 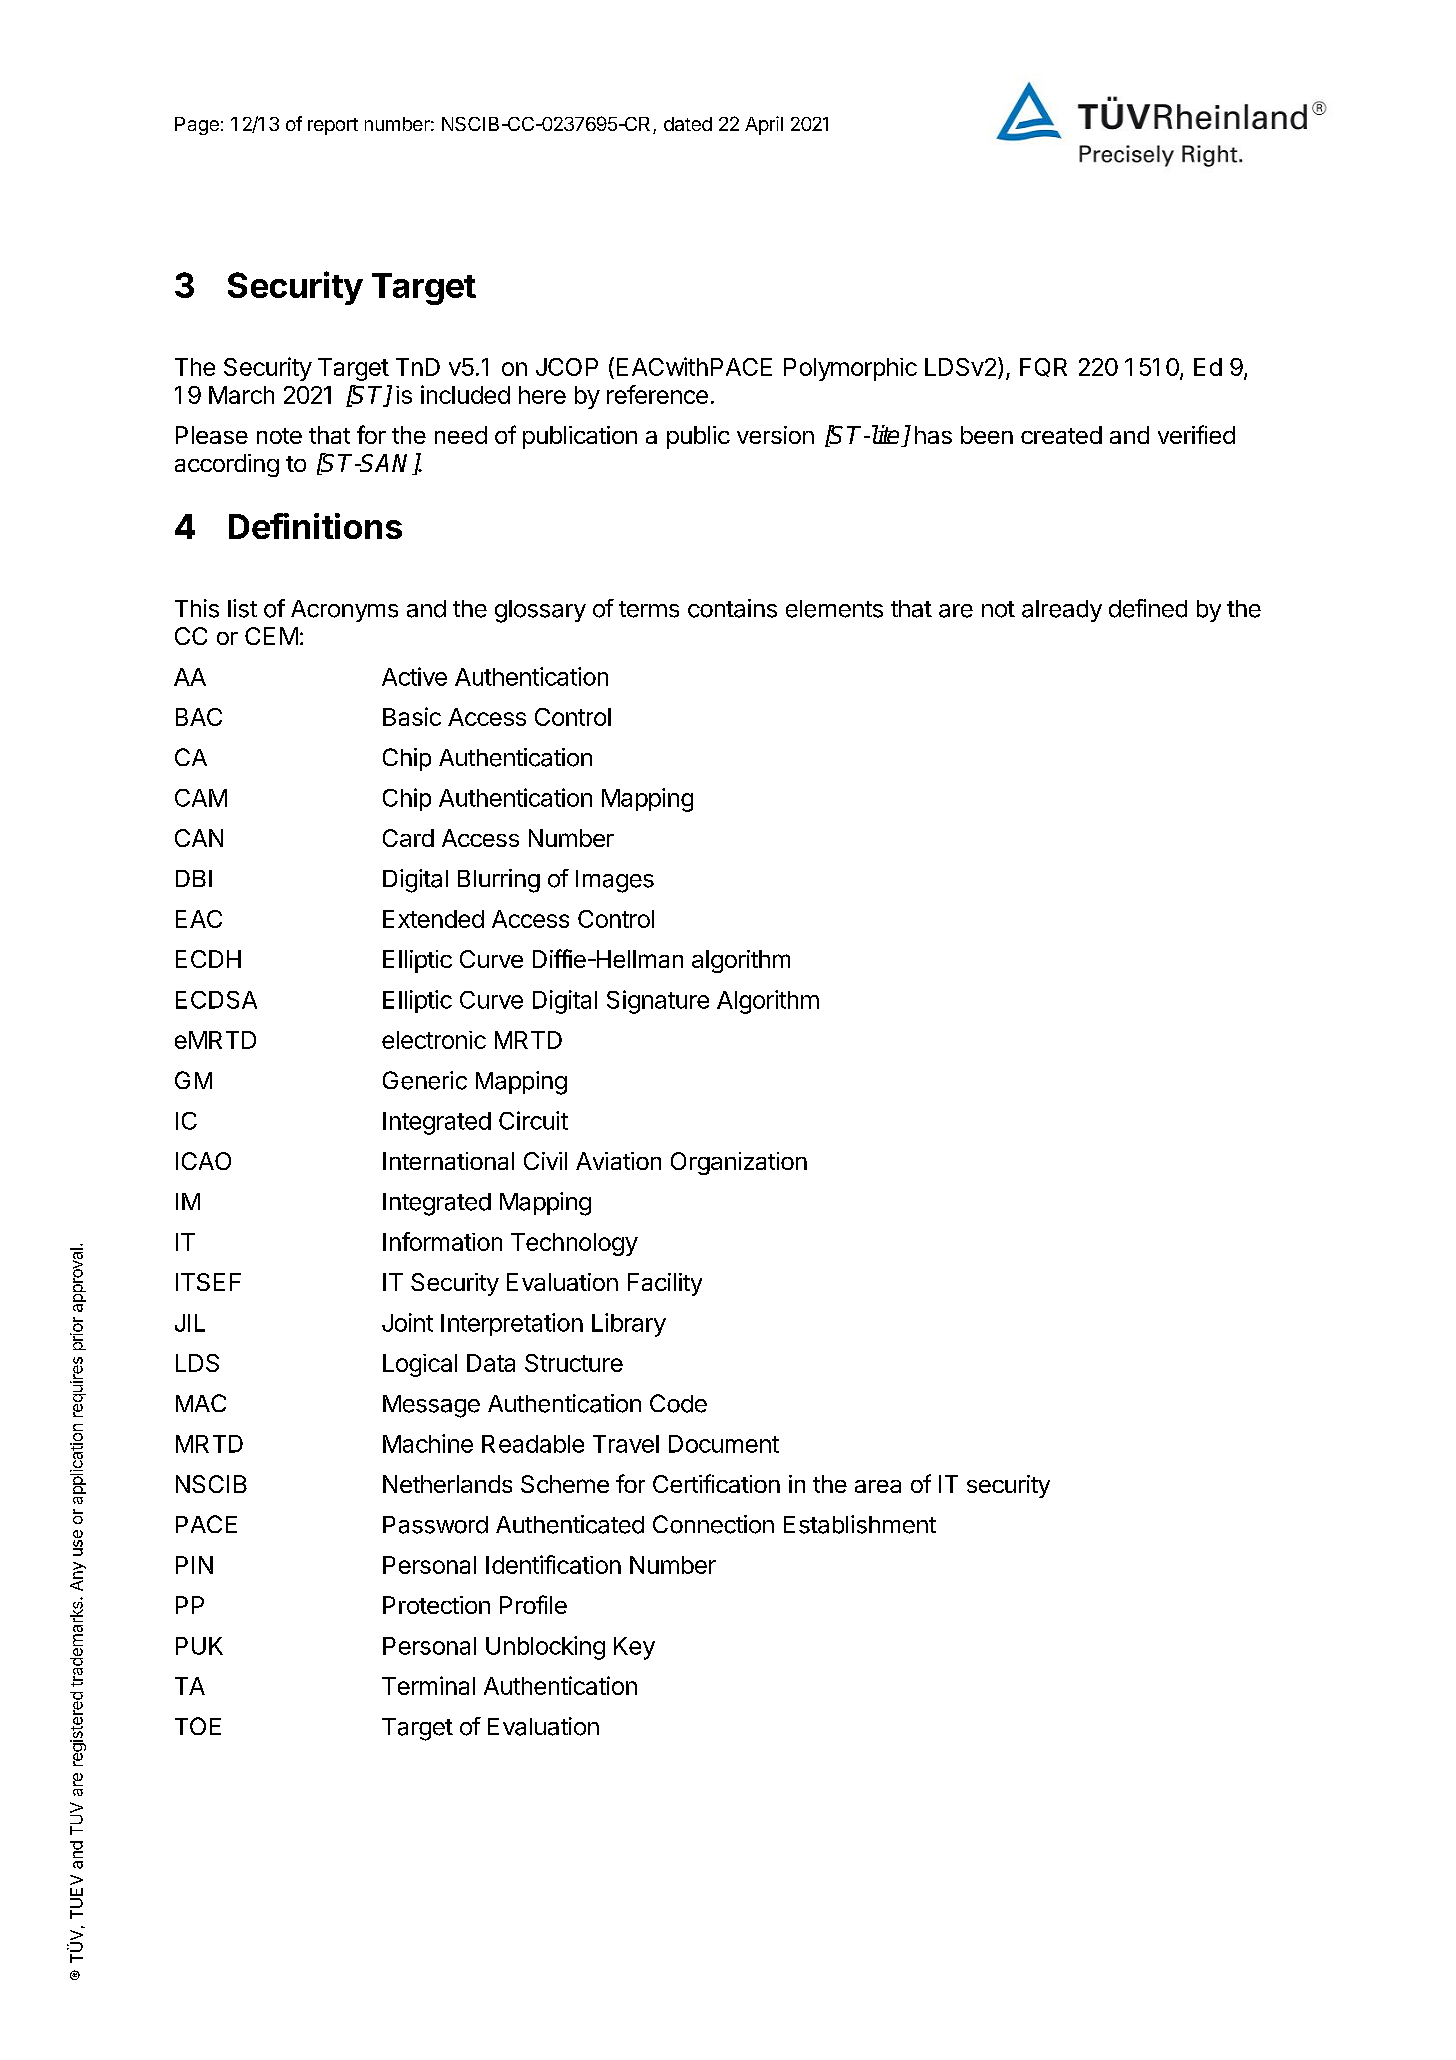 What do you see at coordinates (688, 124) in the screenshot?
I see `dated` at bounding box center [688, 124].
